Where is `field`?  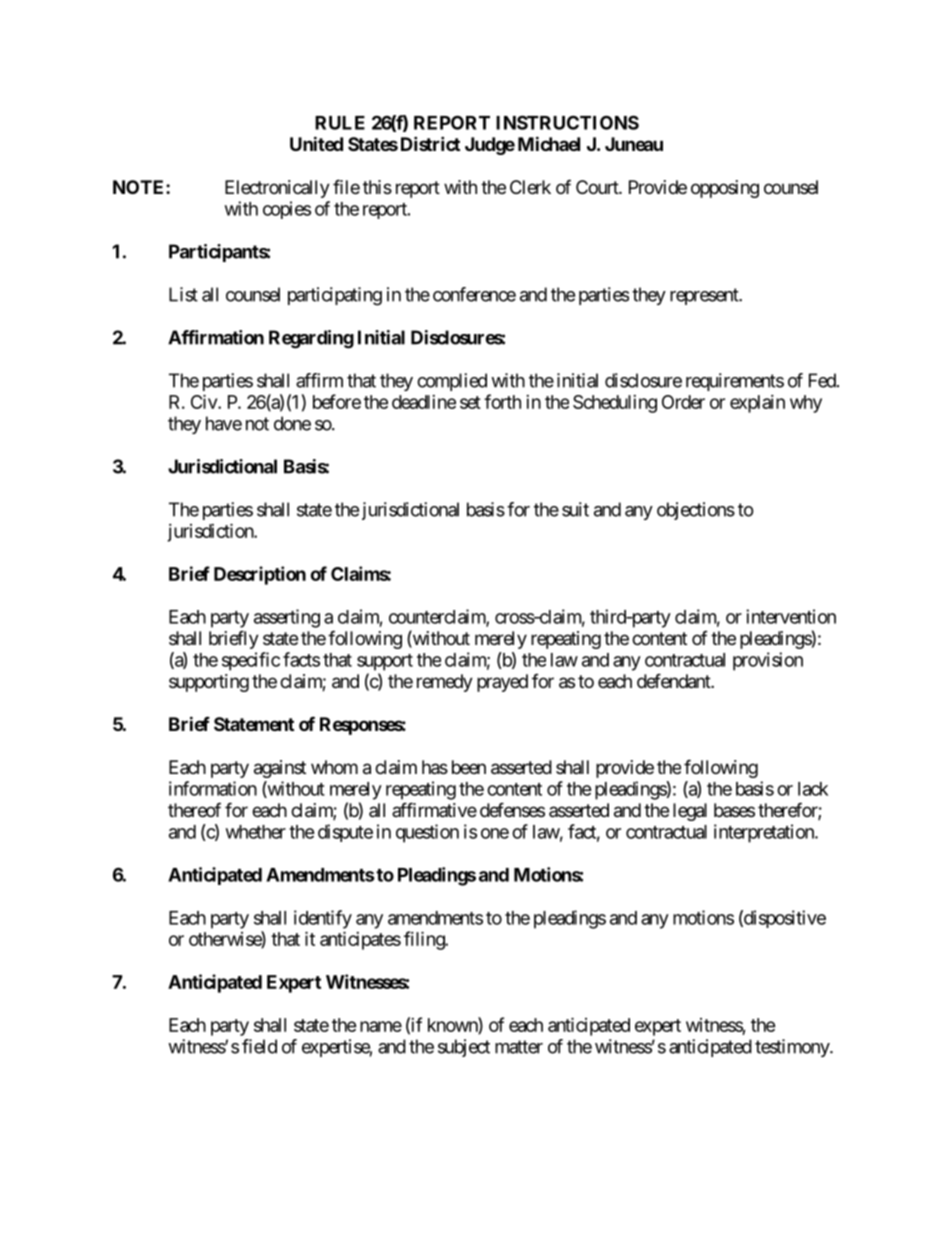
field is located at coordinates (259, 1046).
